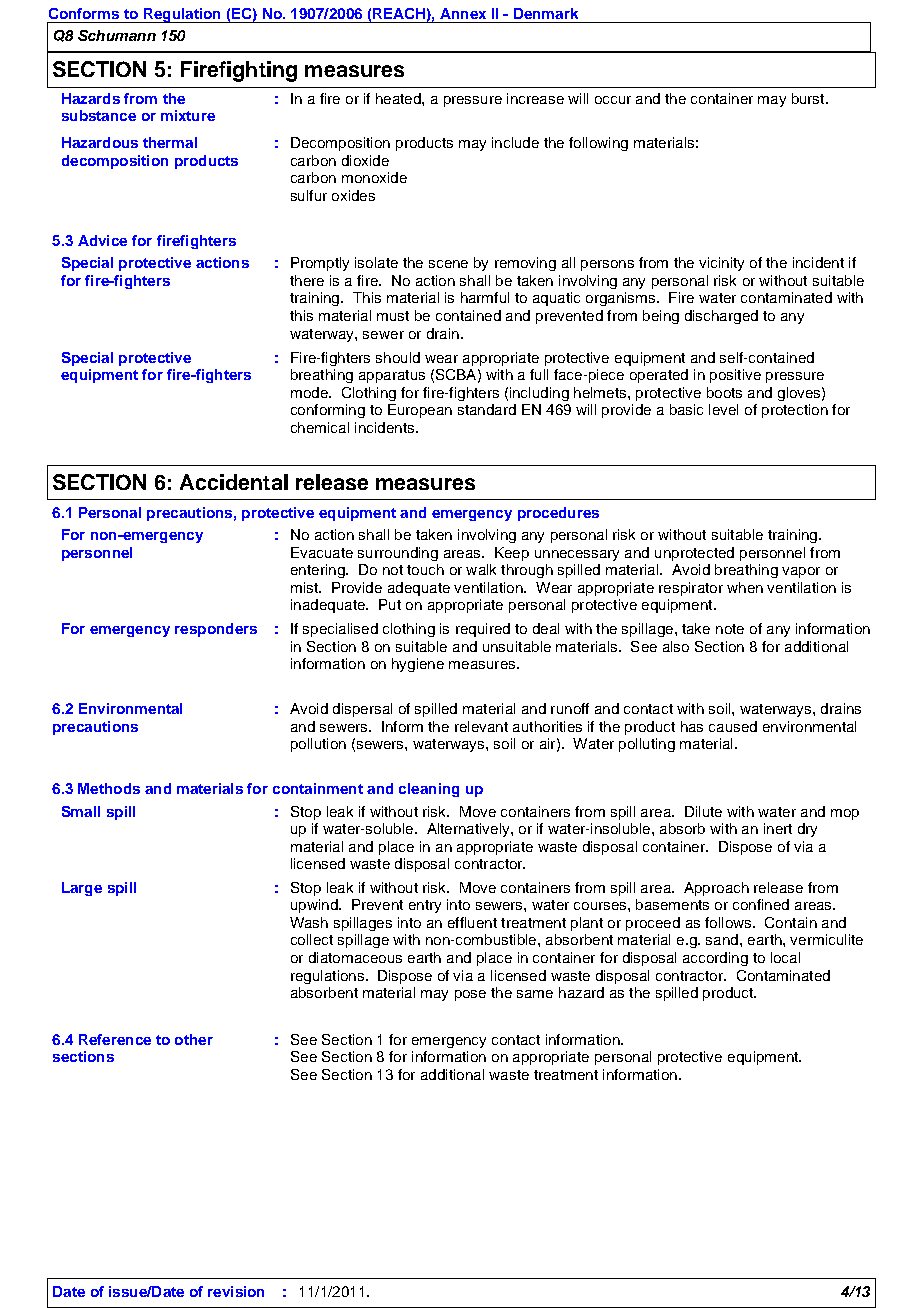 Image resolution: width=924 pixels, height=1308 pixels. Describe the element at coordinates (463, 13) in the page. I see `Annex` at that location.
